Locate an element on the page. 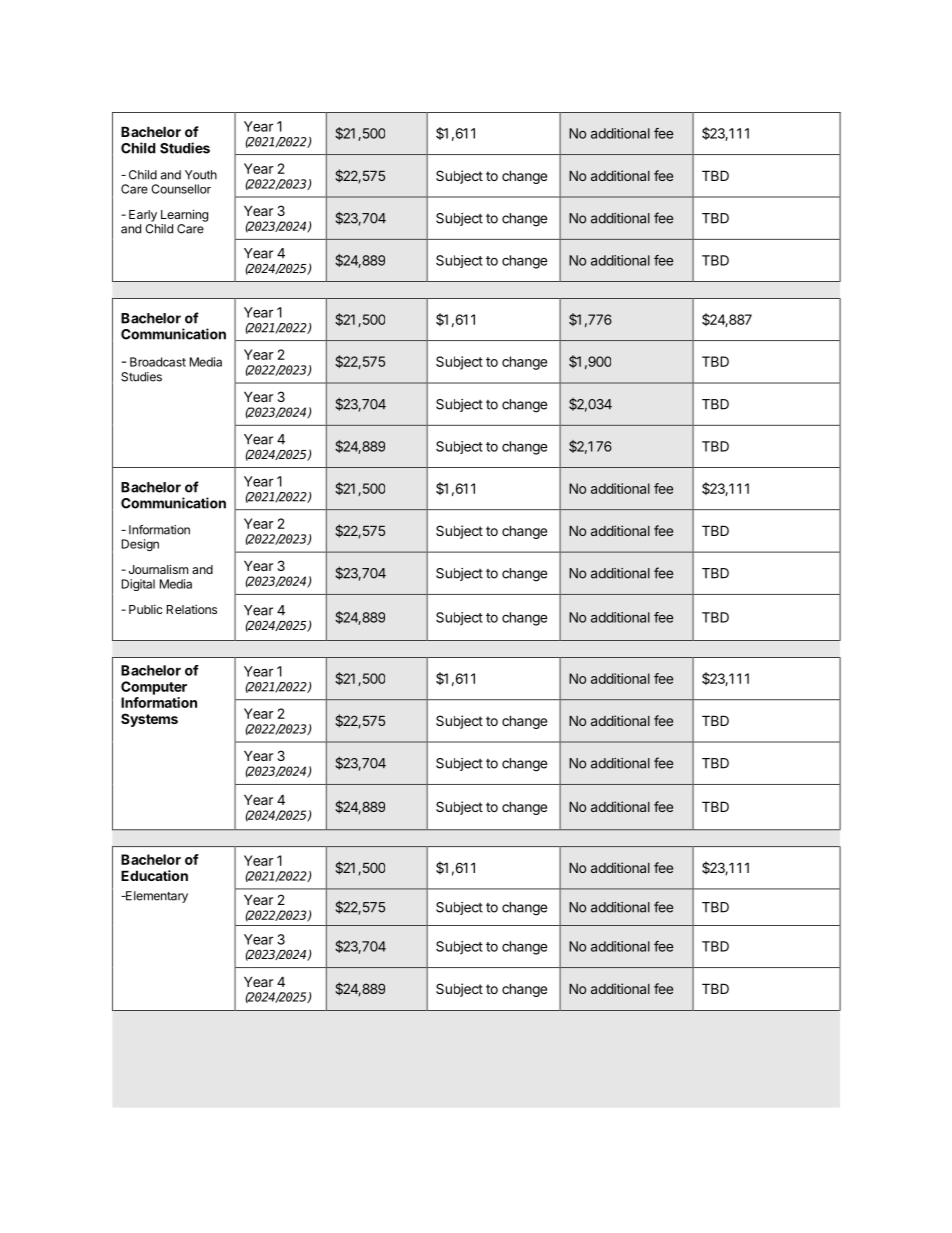  Systems is located at coordinates (149, 720).
